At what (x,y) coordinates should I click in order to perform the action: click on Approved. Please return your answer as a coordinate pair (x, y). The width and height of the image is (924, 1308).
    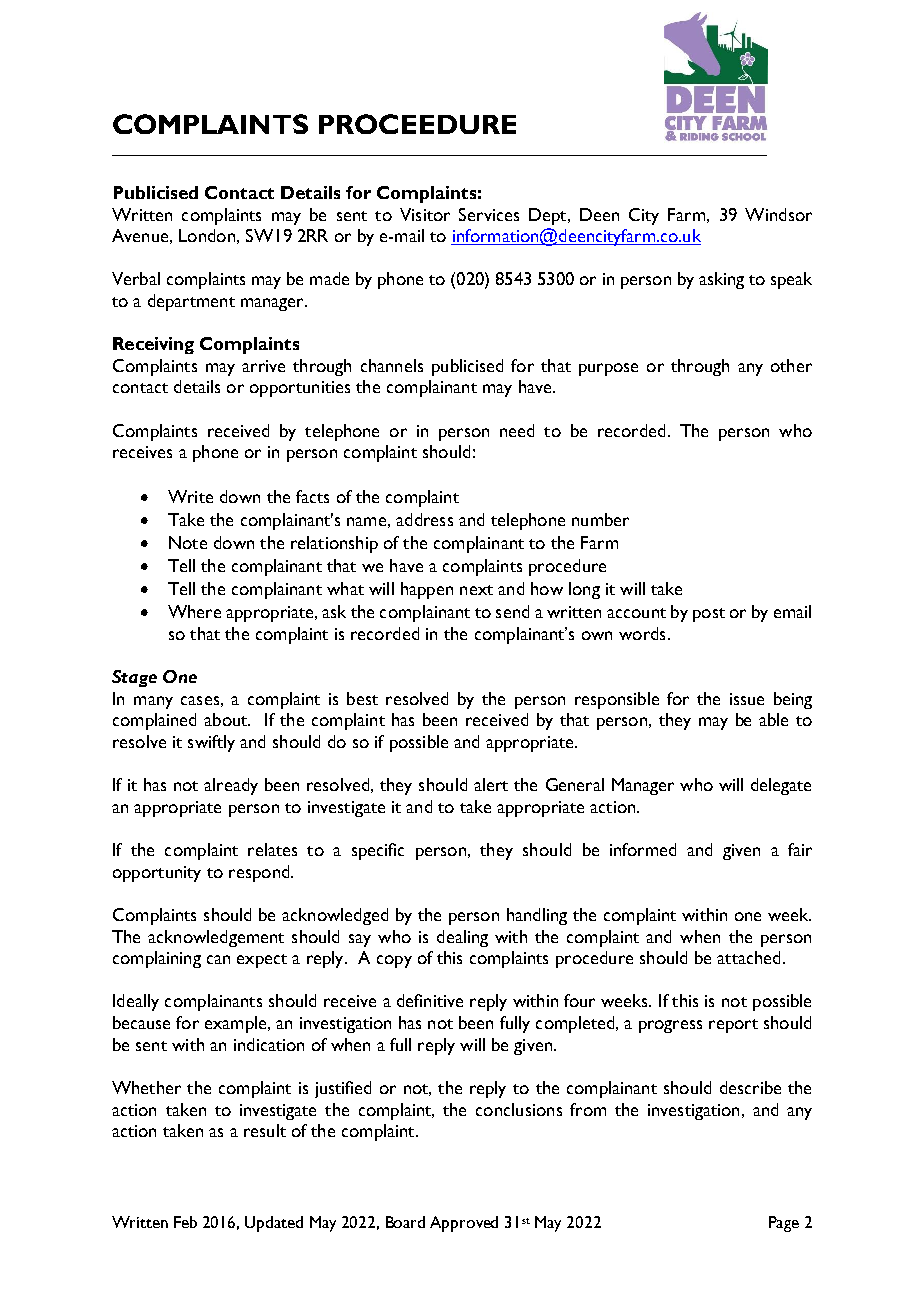
    Looking at the image, I should click on (464, 1224).
